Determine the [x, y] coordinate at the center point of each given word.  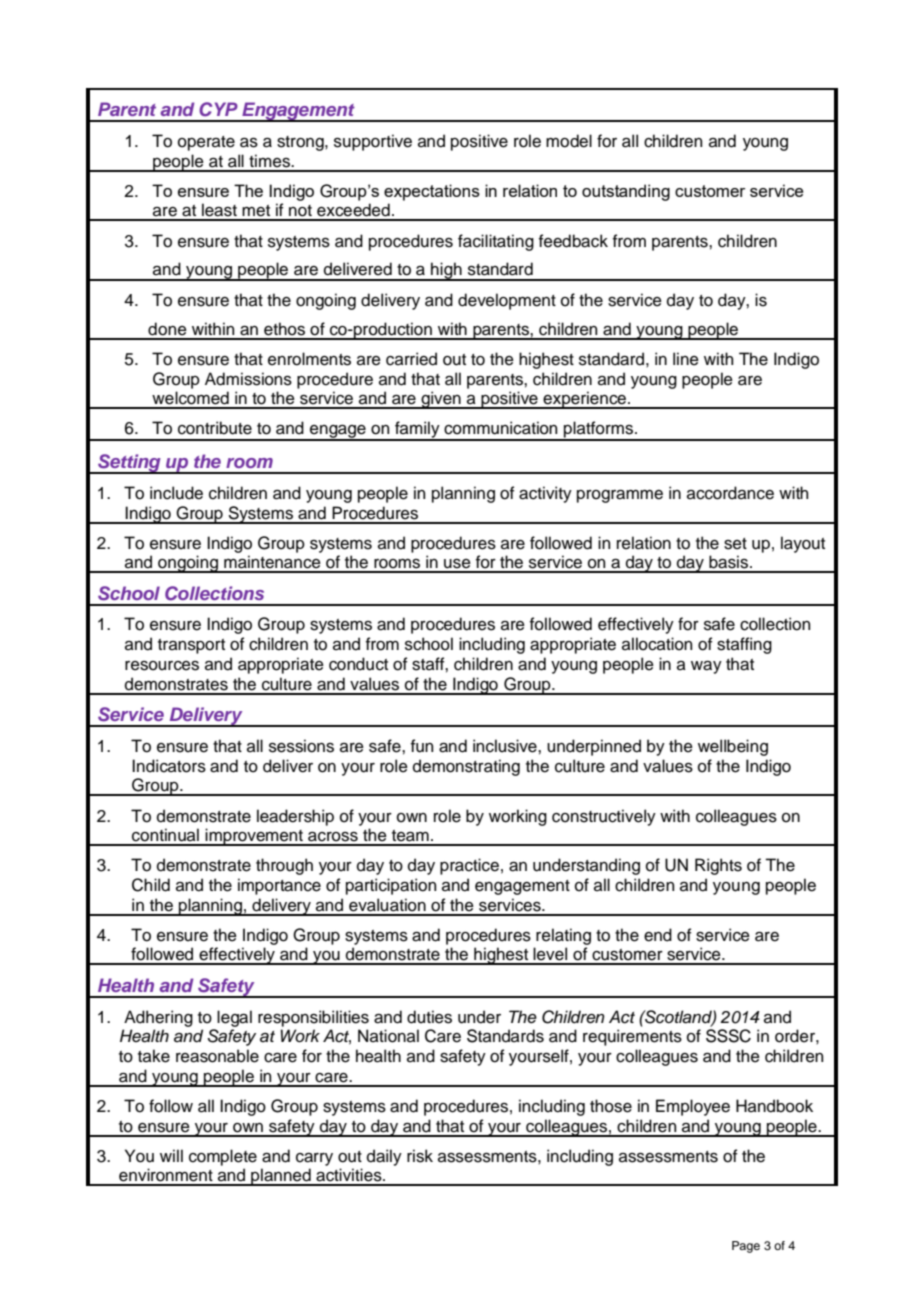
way [706, 667]
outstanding [626, 192]
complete [223, 1157]
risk [420, 1156]
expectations [432, 192]
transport [191, 646]
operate [206, 143]
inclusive [506, 746]
